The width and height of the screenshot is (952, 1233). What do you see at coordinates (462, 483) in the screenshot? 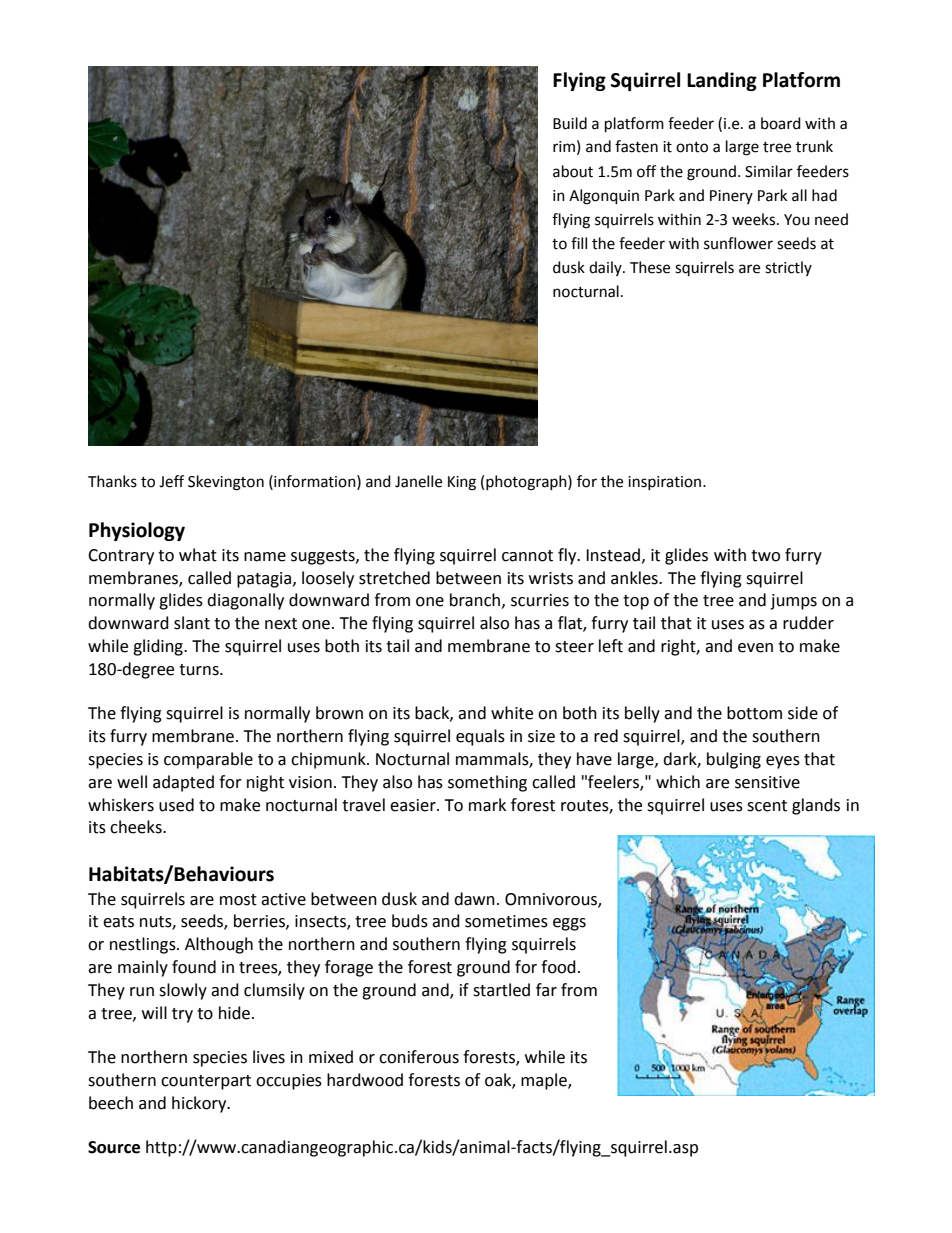
I see `King` at bounding box center [462, 483].
